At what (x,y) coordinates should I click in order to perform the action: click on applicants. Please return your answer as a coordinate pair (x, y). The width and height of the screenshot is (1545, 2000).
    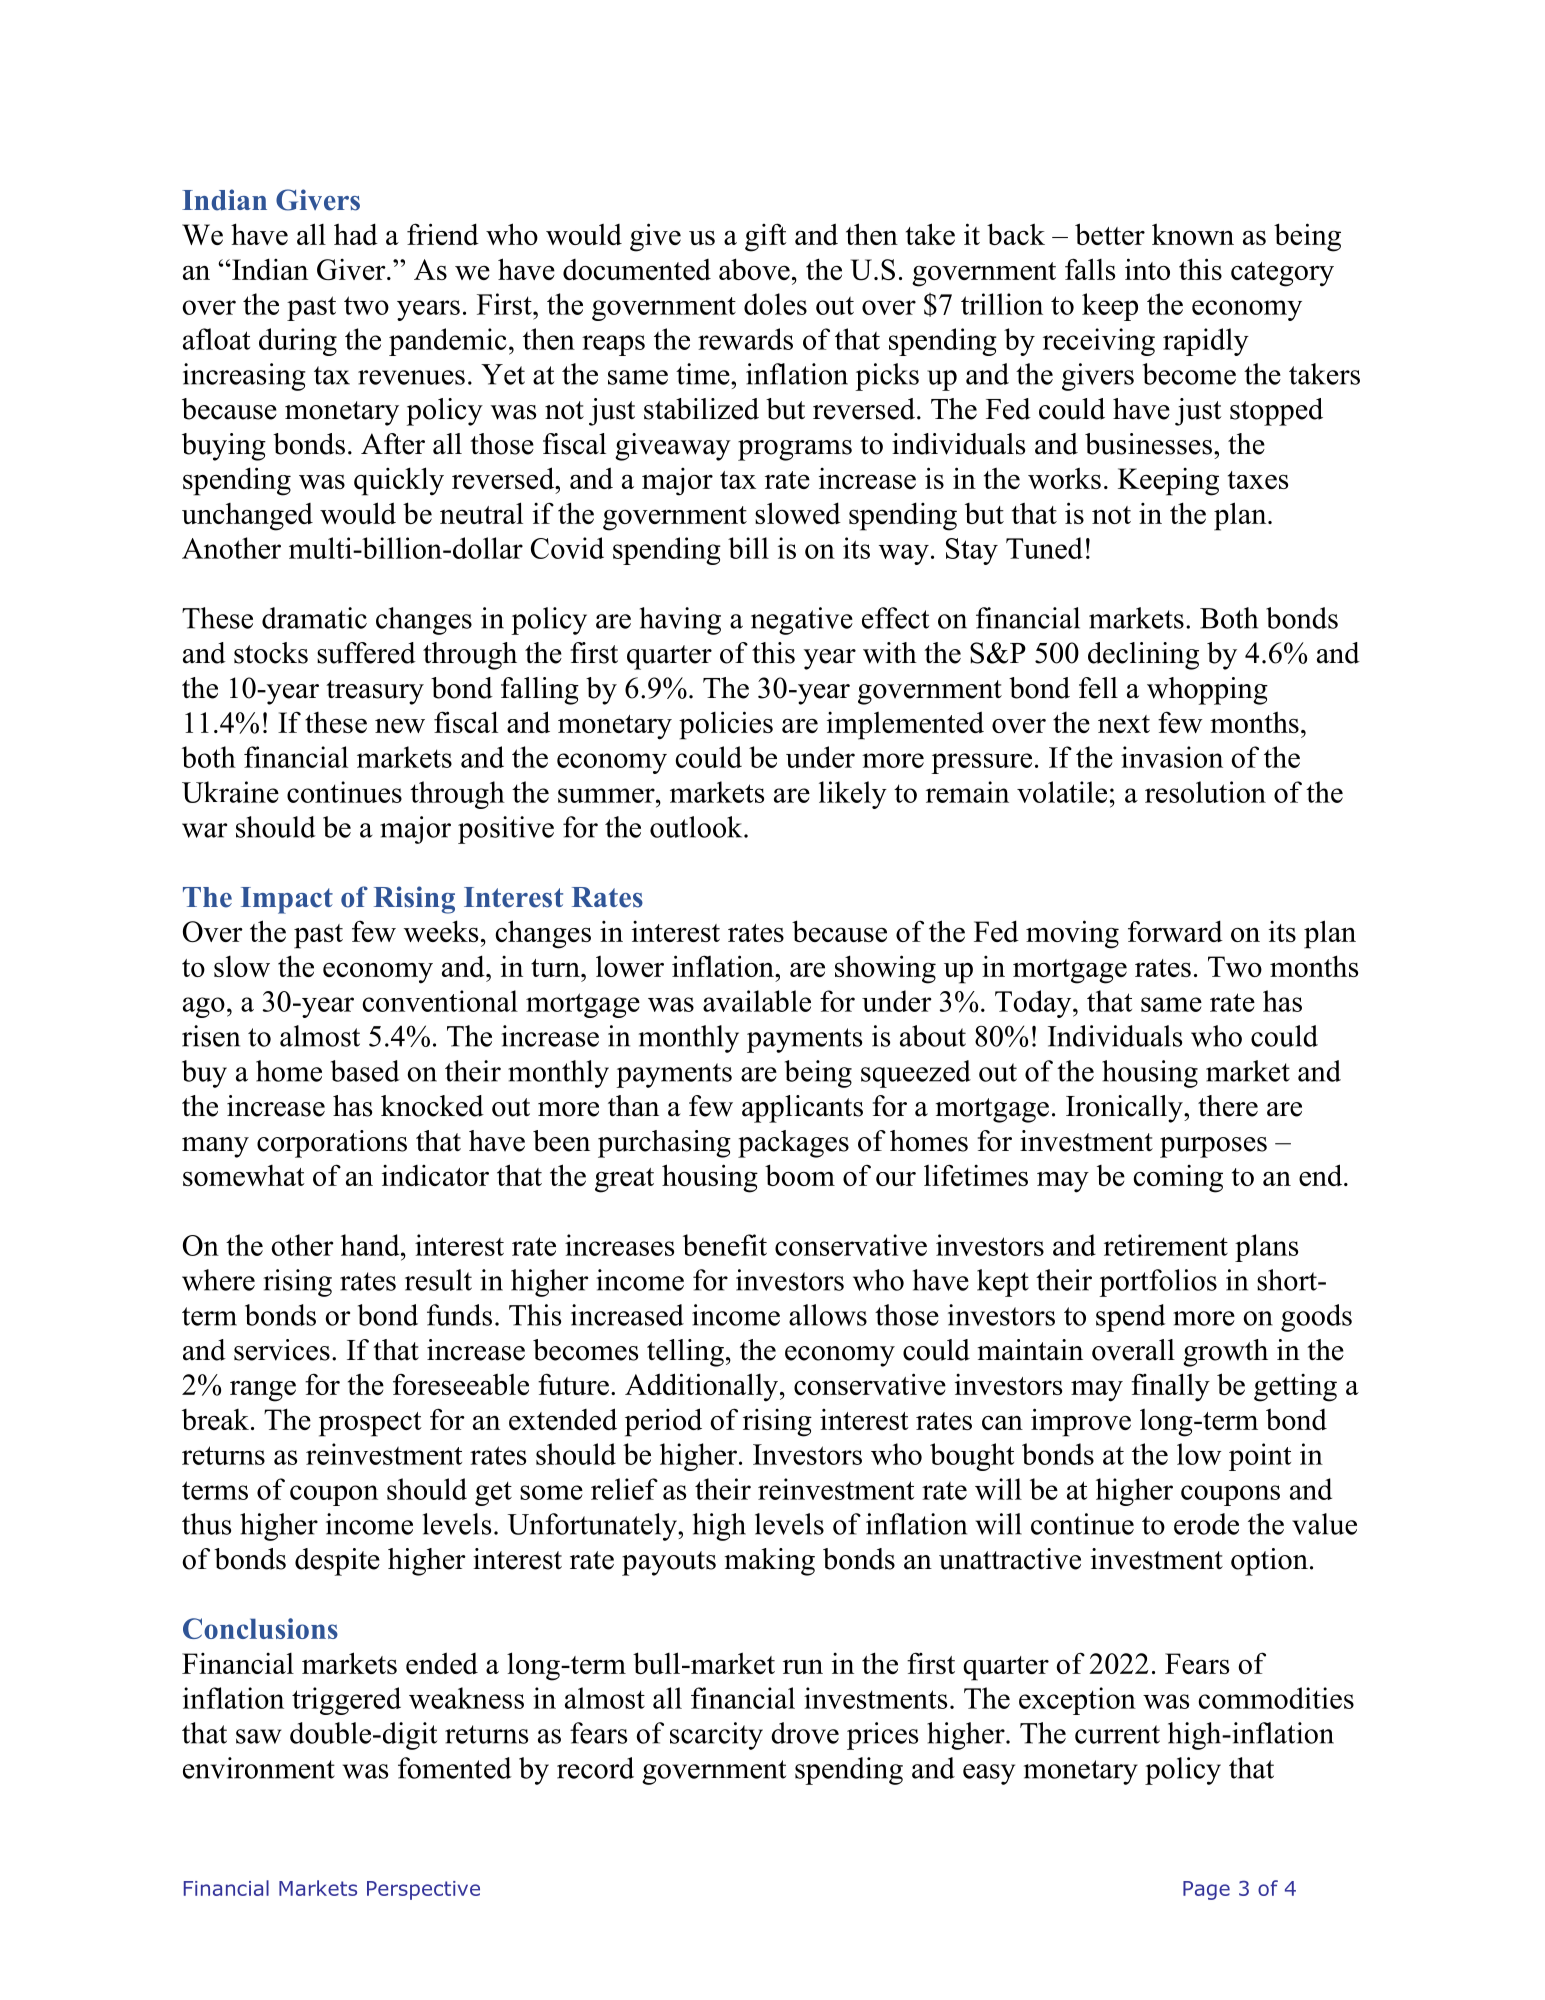
    Looking at the image, I should click on (802, 1109).
